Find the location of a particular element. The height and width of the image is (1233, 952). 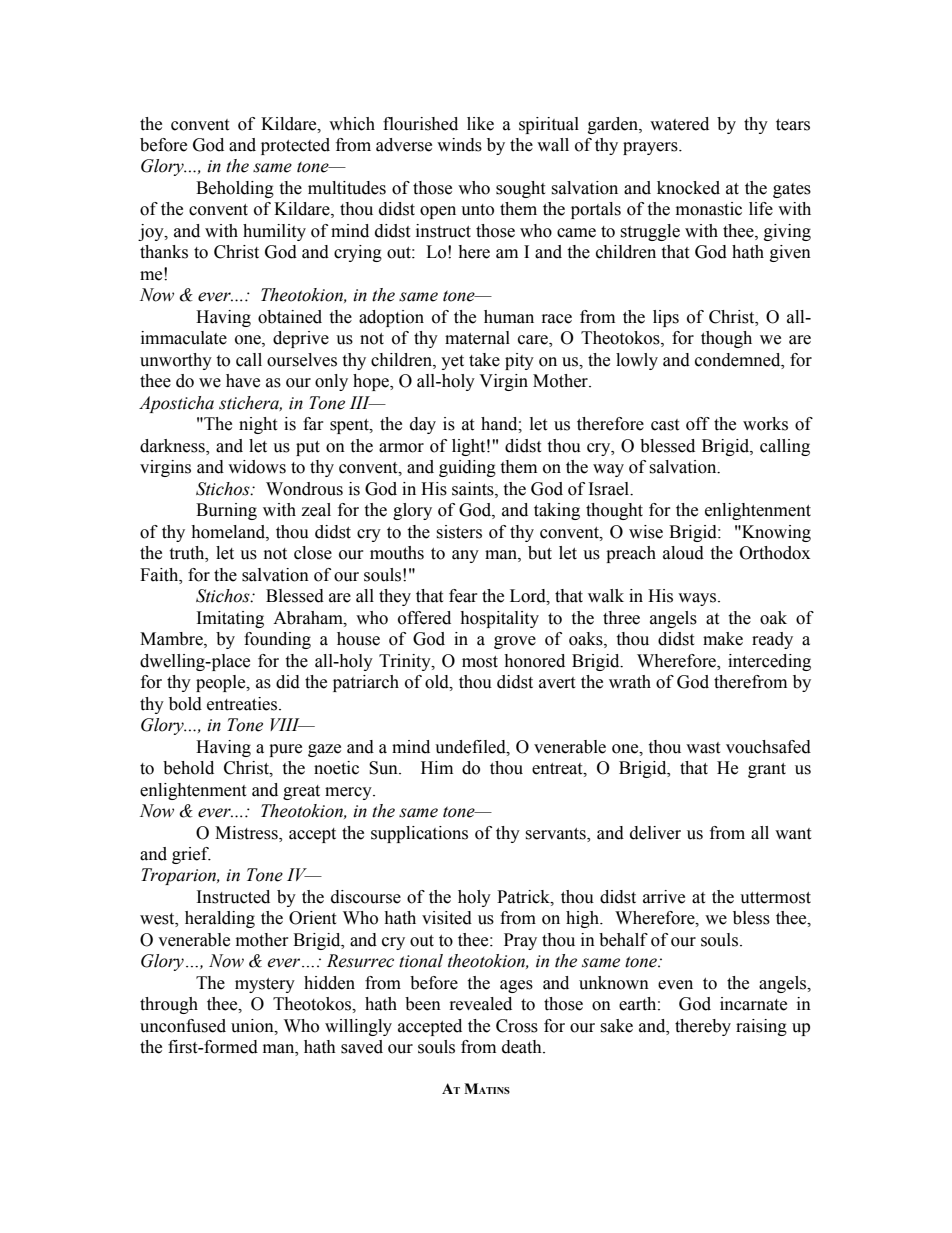

watered is located at coordinates (679, 124).
